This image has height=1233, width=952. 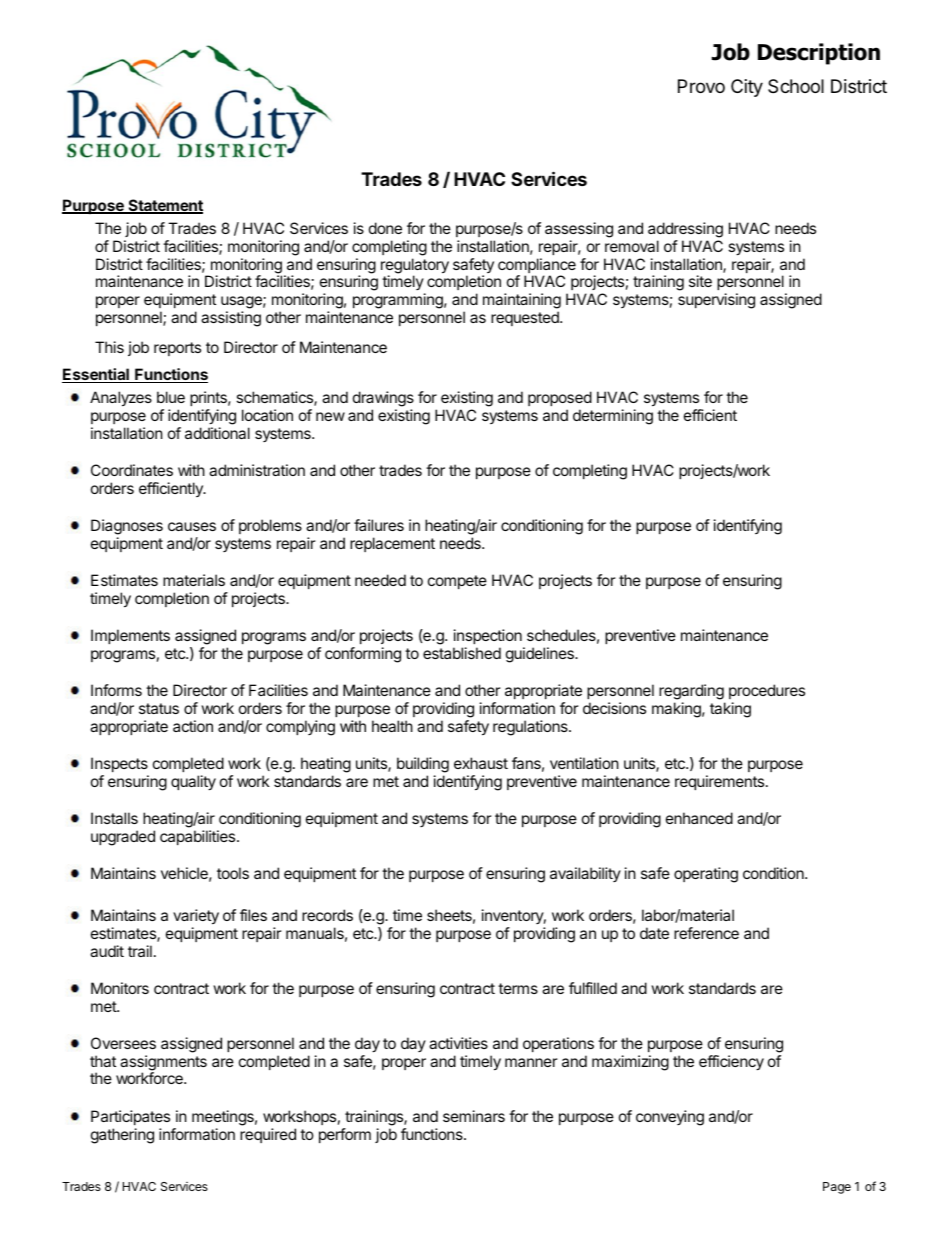 I want to click on done, so click(x=385, y=228).
